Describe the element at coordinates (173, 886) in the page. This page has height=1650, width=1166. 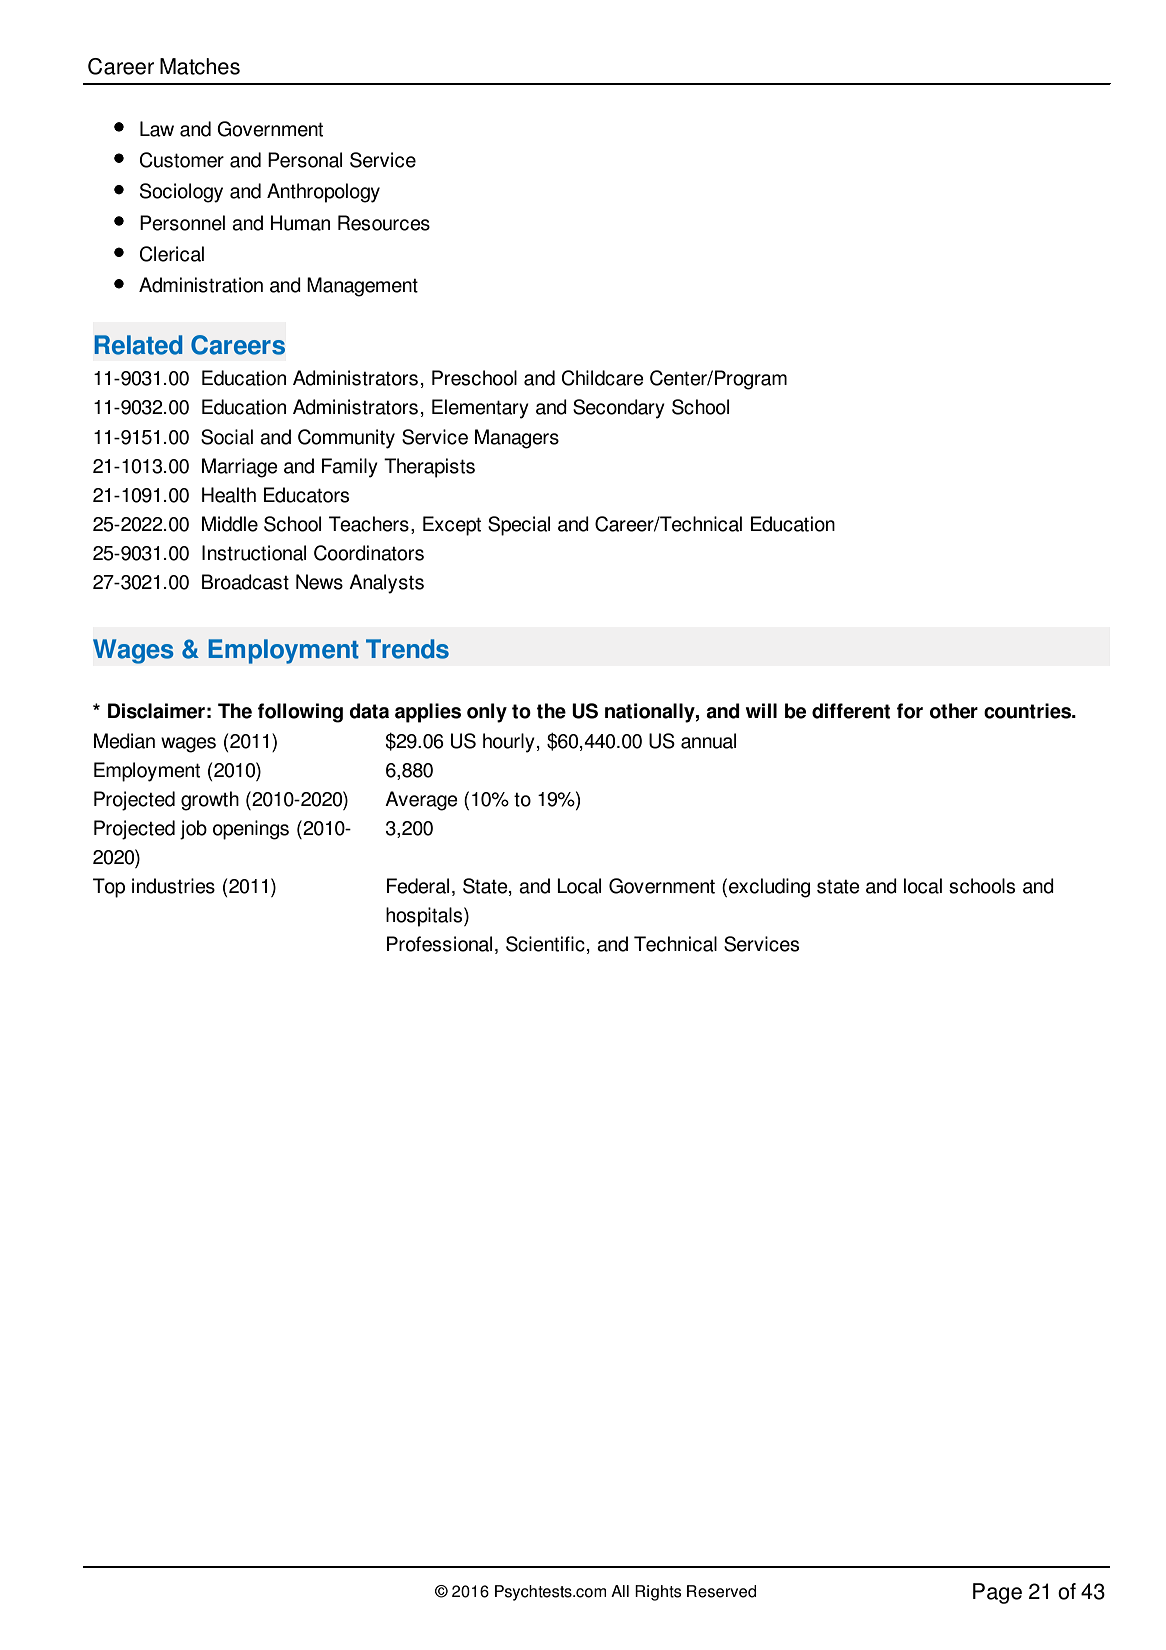
I see `industries` at that location.
